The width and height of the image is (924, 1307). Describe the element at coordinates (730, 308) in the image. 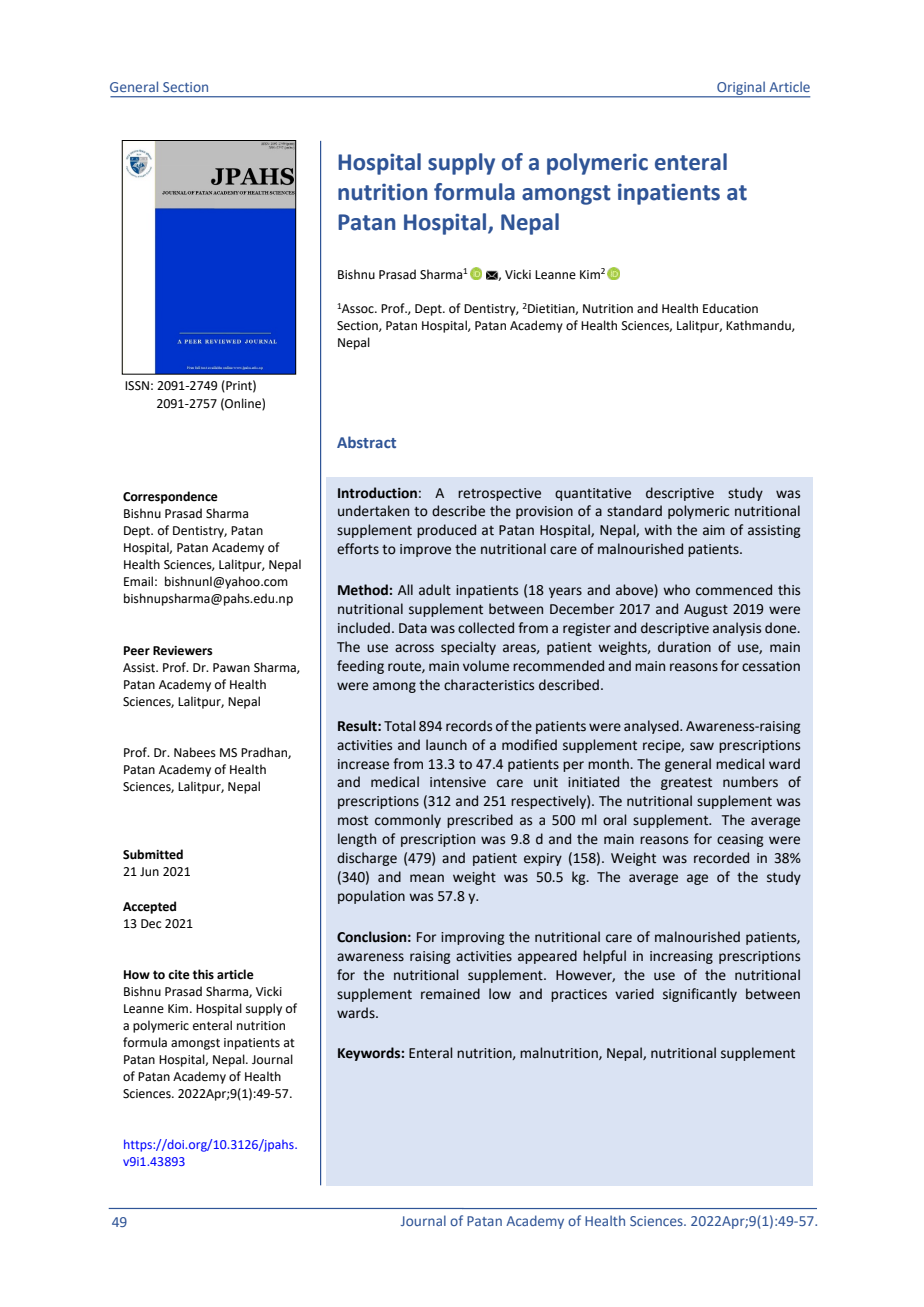

I see `Education` at that location.
